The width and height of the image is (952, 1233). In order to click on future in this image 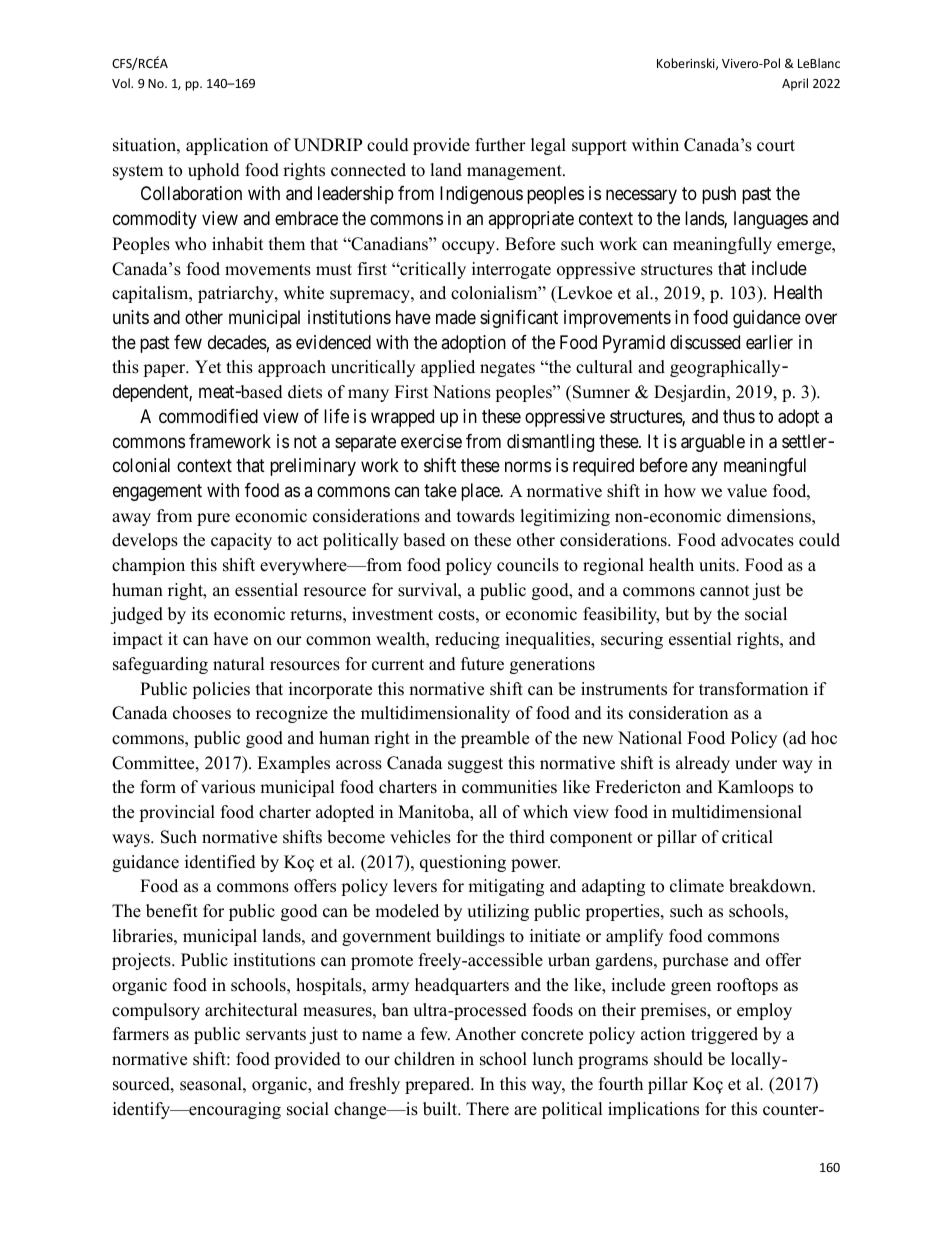, I will do `click(482, 664)`.
